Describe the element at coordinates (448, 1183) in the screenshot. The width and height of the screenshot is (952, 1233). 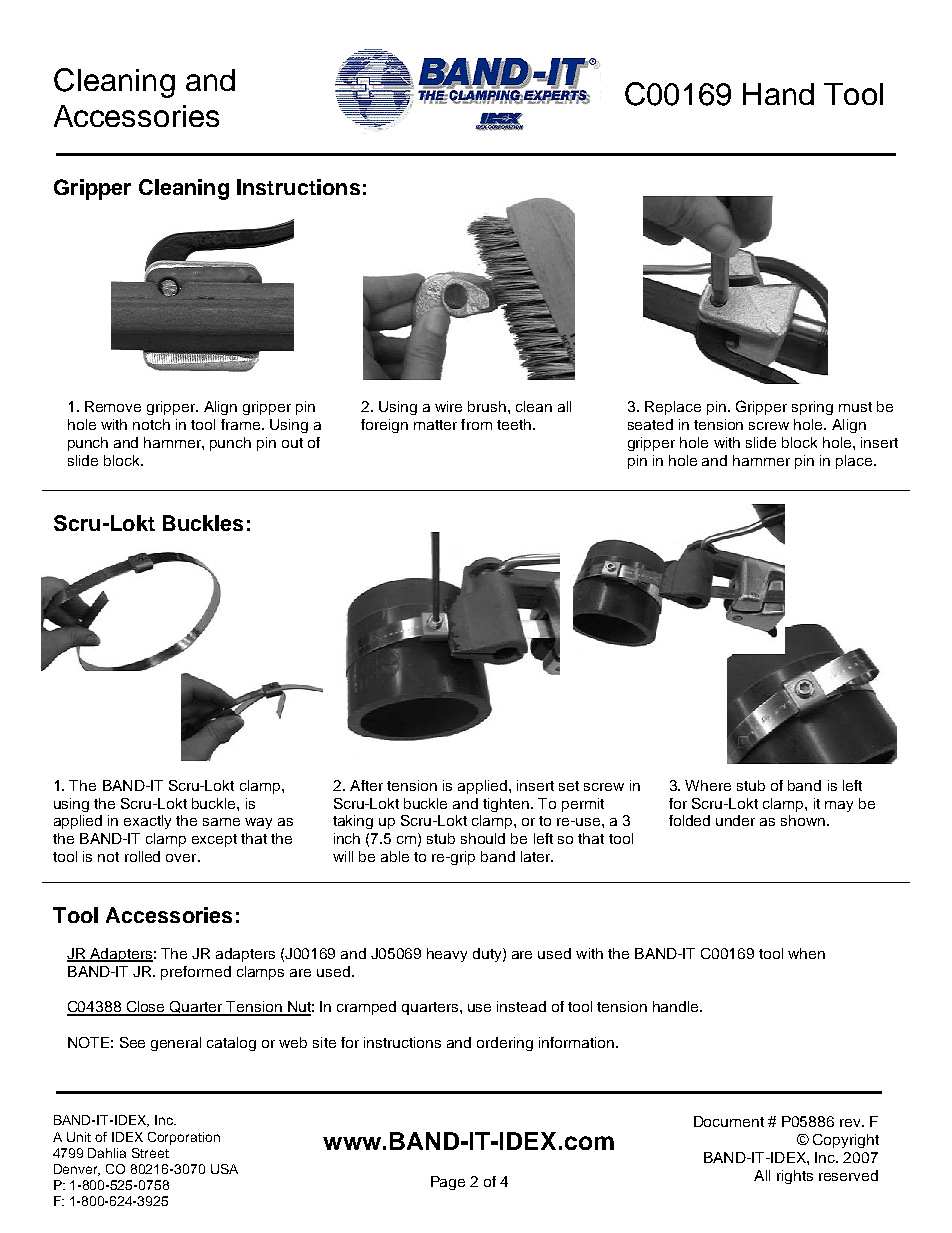
I see `Page` at that location.
